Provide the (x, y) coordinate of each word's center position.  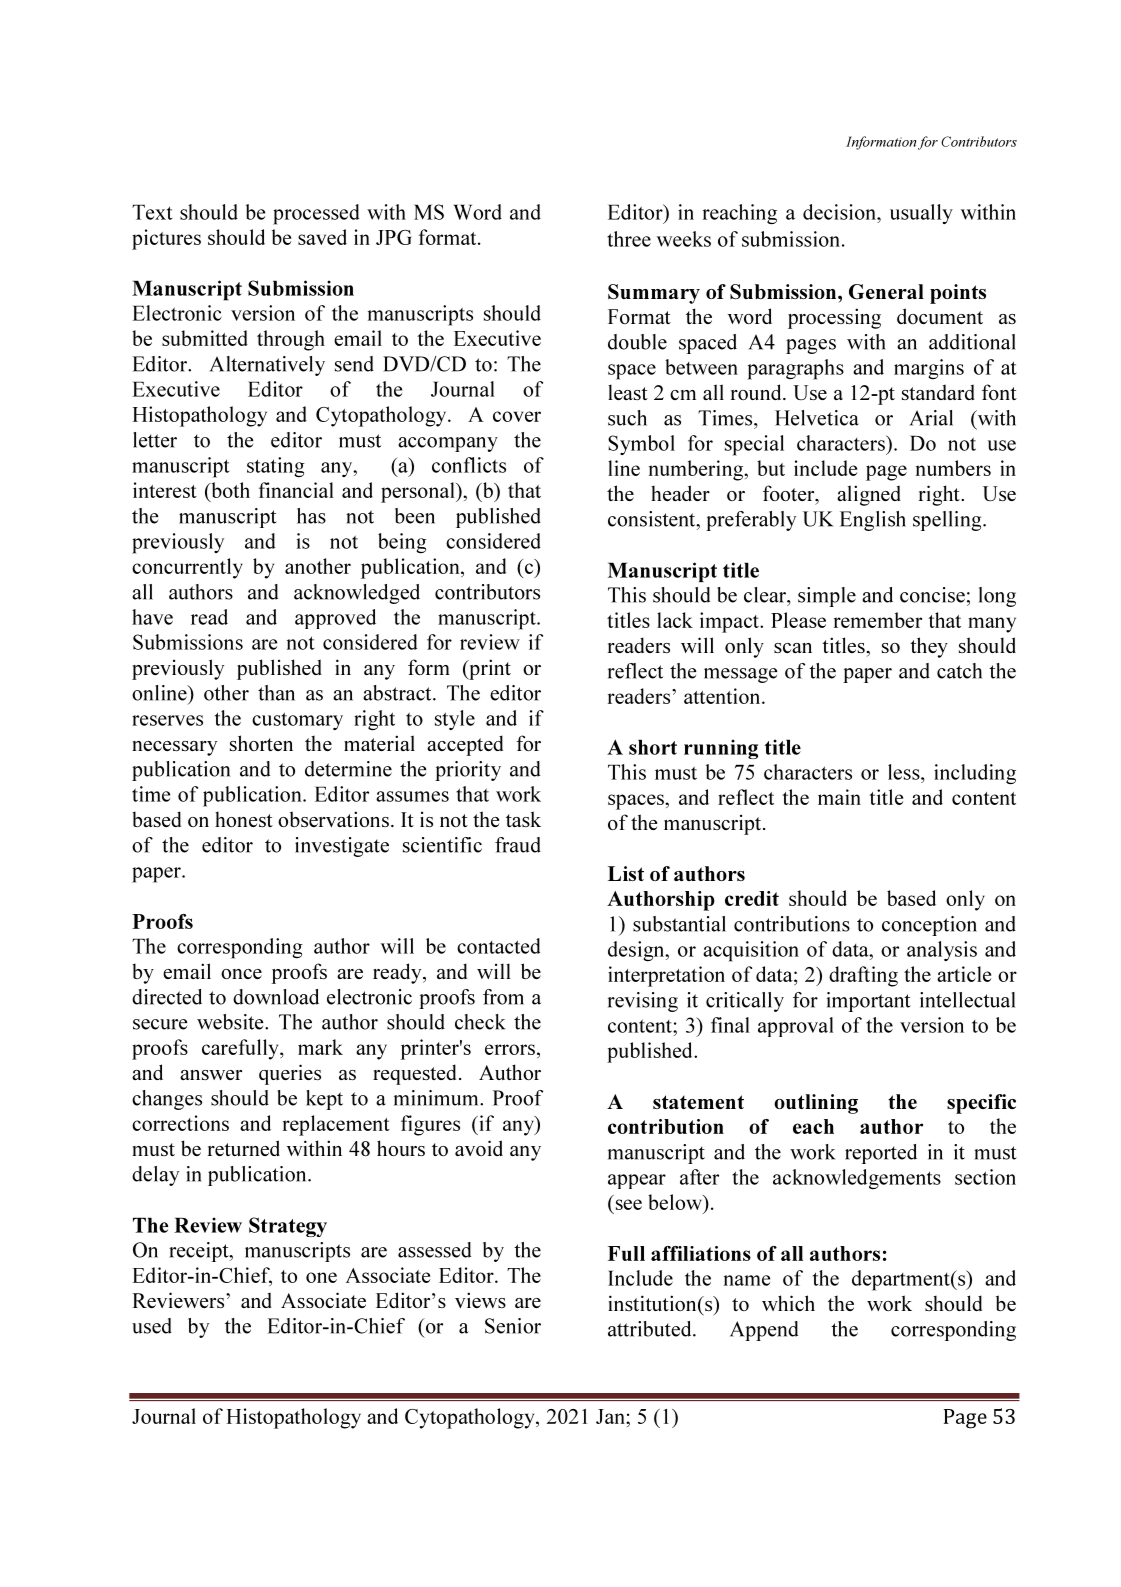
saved (322, 237)
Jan (611, 1416)
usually (921, 214)
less (905, 772)
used (152, 1326)
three (629, 239)
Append (764, 1331)
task (523, 819)
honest (244, 819)
